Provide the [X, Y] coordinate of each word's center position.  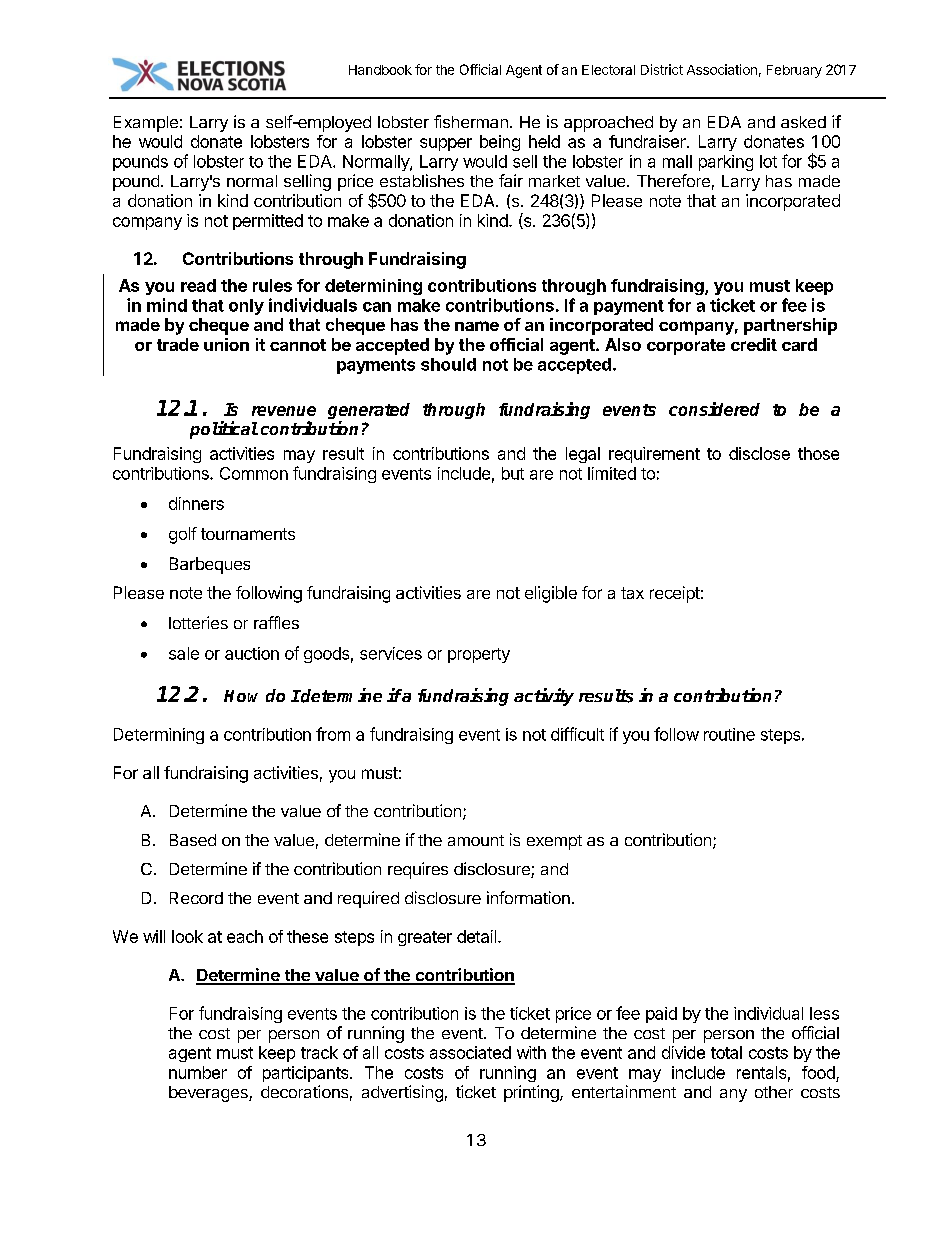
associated [470, 1052]
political [224, 430]
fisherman [471, 121]
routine [729, 734]
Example [146, 124]
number [198, 1072]
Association [722, 69]
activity [544, 697]
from [333, 734]
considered [714, 409]
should [448, 364]
